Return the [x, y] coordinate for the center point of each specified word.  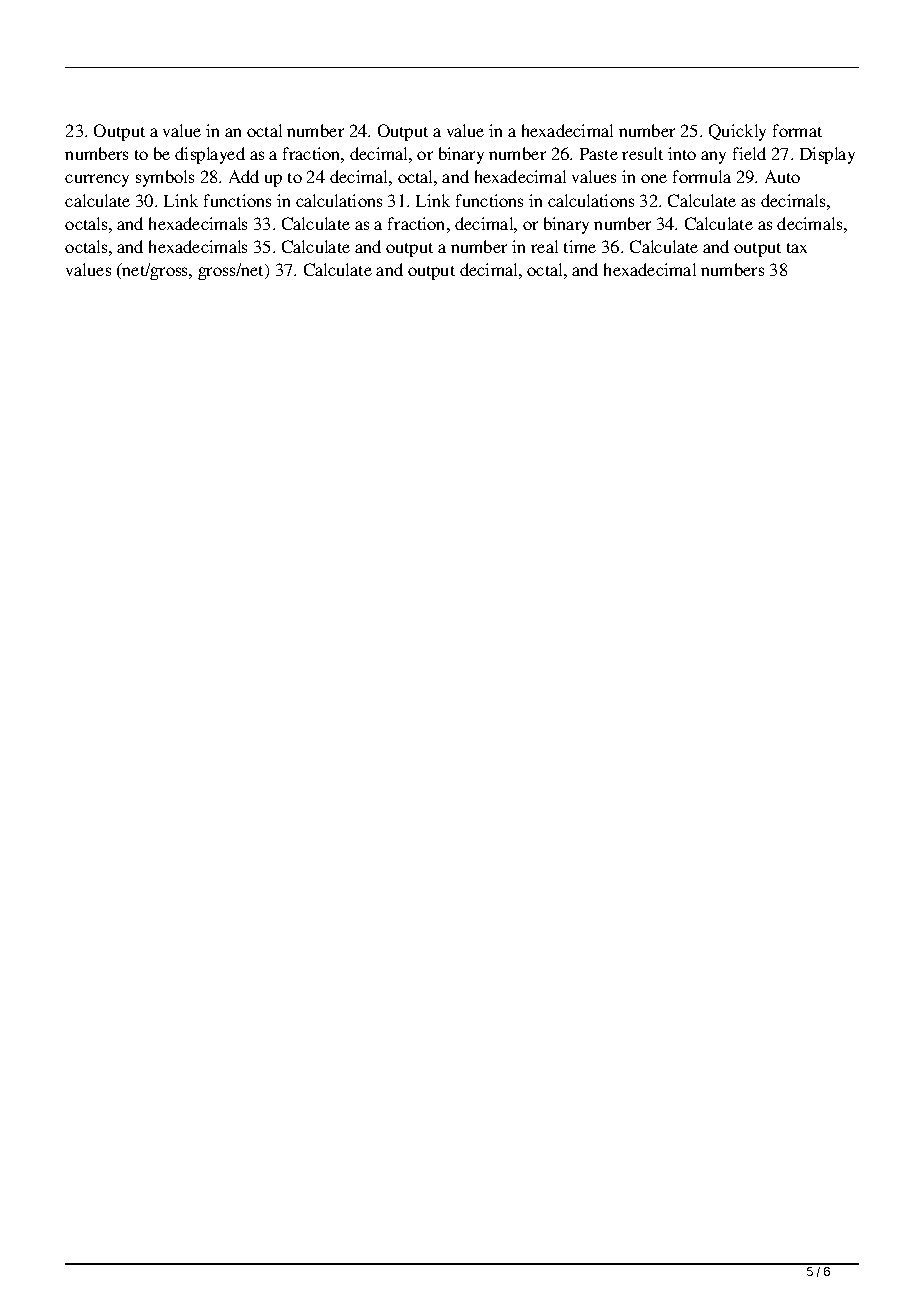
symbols [165, 178]
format [797, 130]
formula [702, 176]
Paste [599, 154]
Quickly [737, 132]
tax [797, 248]
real [544, 246]
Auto [782, 176]
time [580, 246]
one [654, 178]
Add [244, 176]
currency [97, 180]
